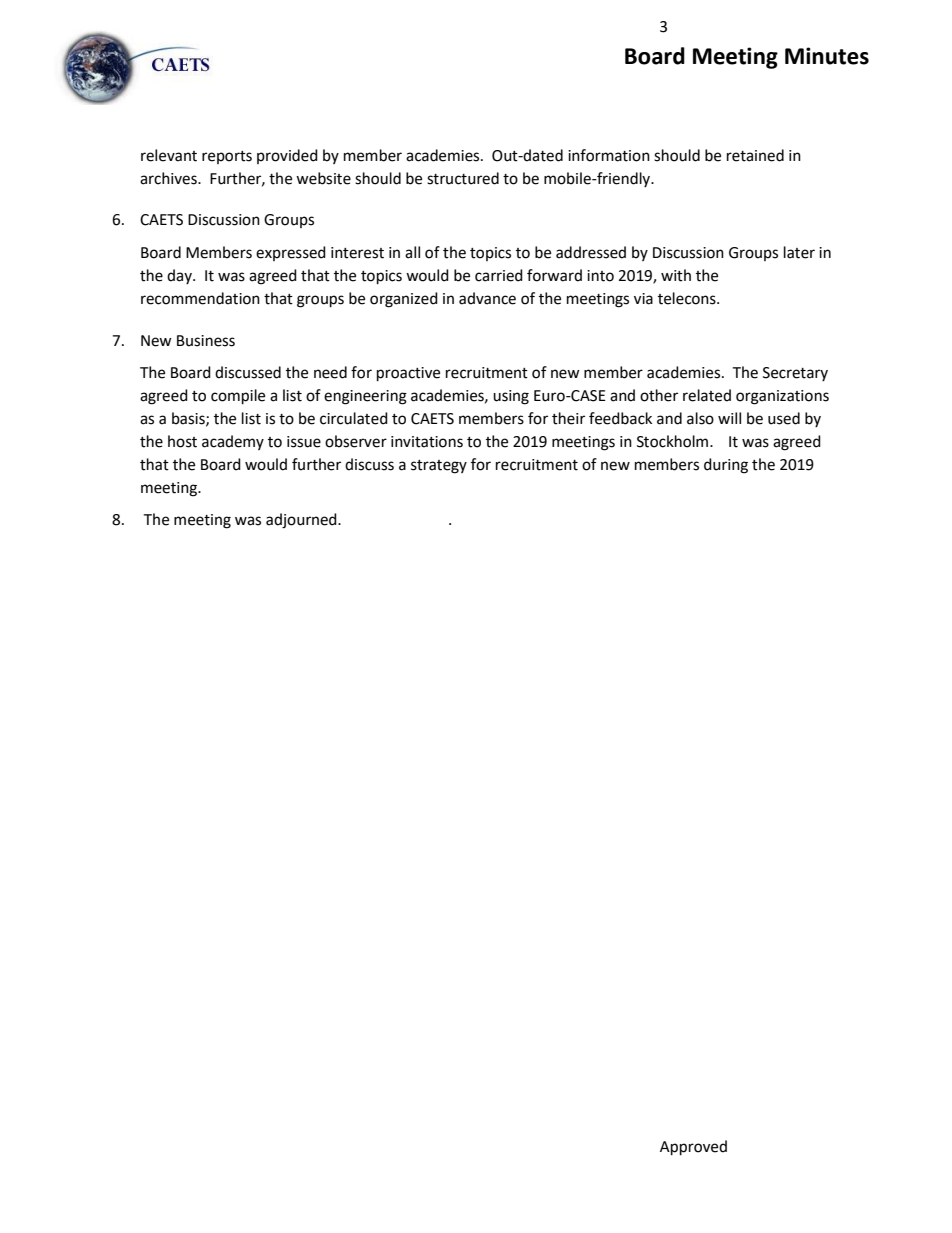 The width and height of the screenshot is (952, 1233). What do you see at coordinates (427, 442) in the screenshot?
I see `invitations` at bounding box center [427, 442].
